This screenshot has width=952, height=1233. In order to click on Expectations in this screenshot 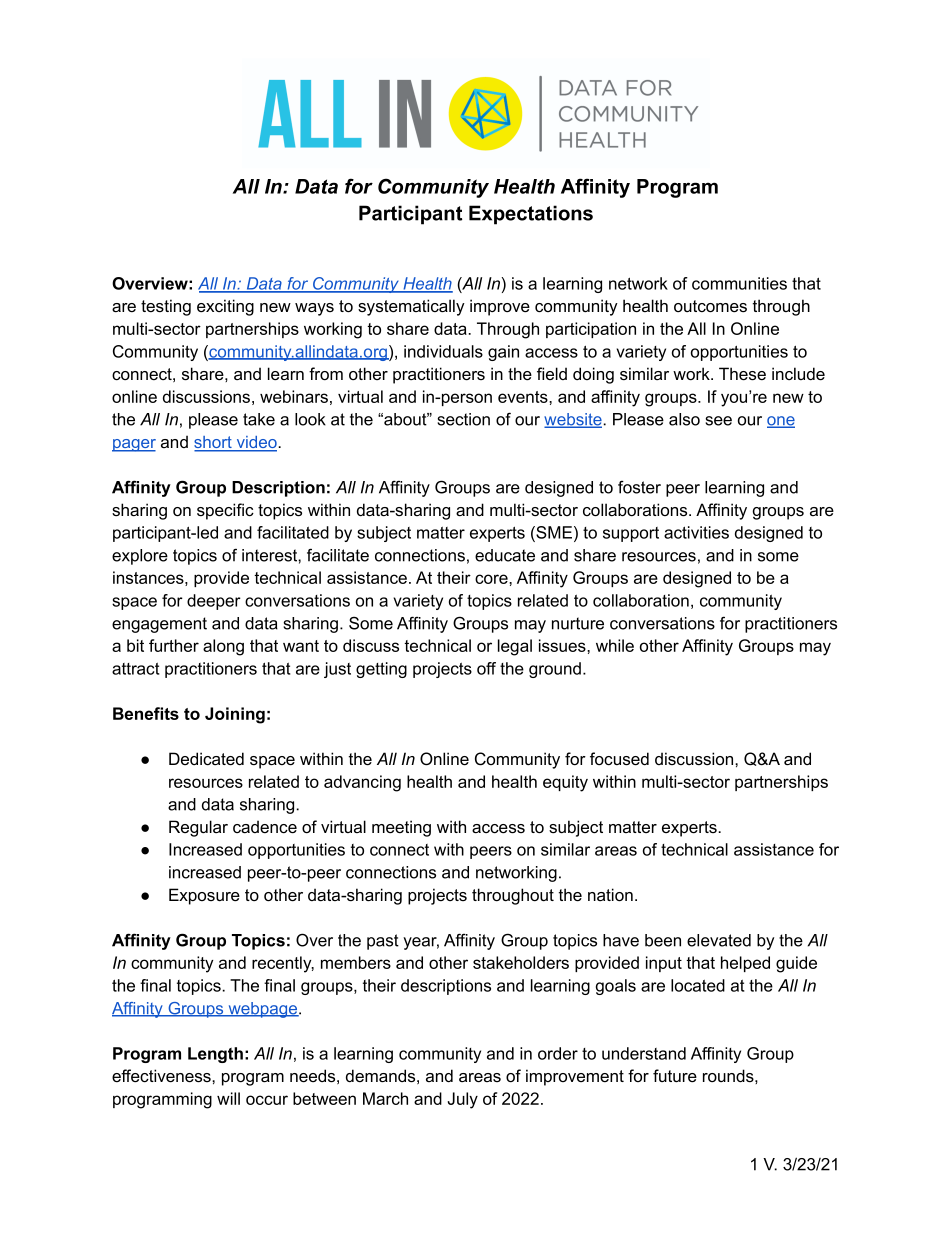, I will do `click(531, 215)`.
